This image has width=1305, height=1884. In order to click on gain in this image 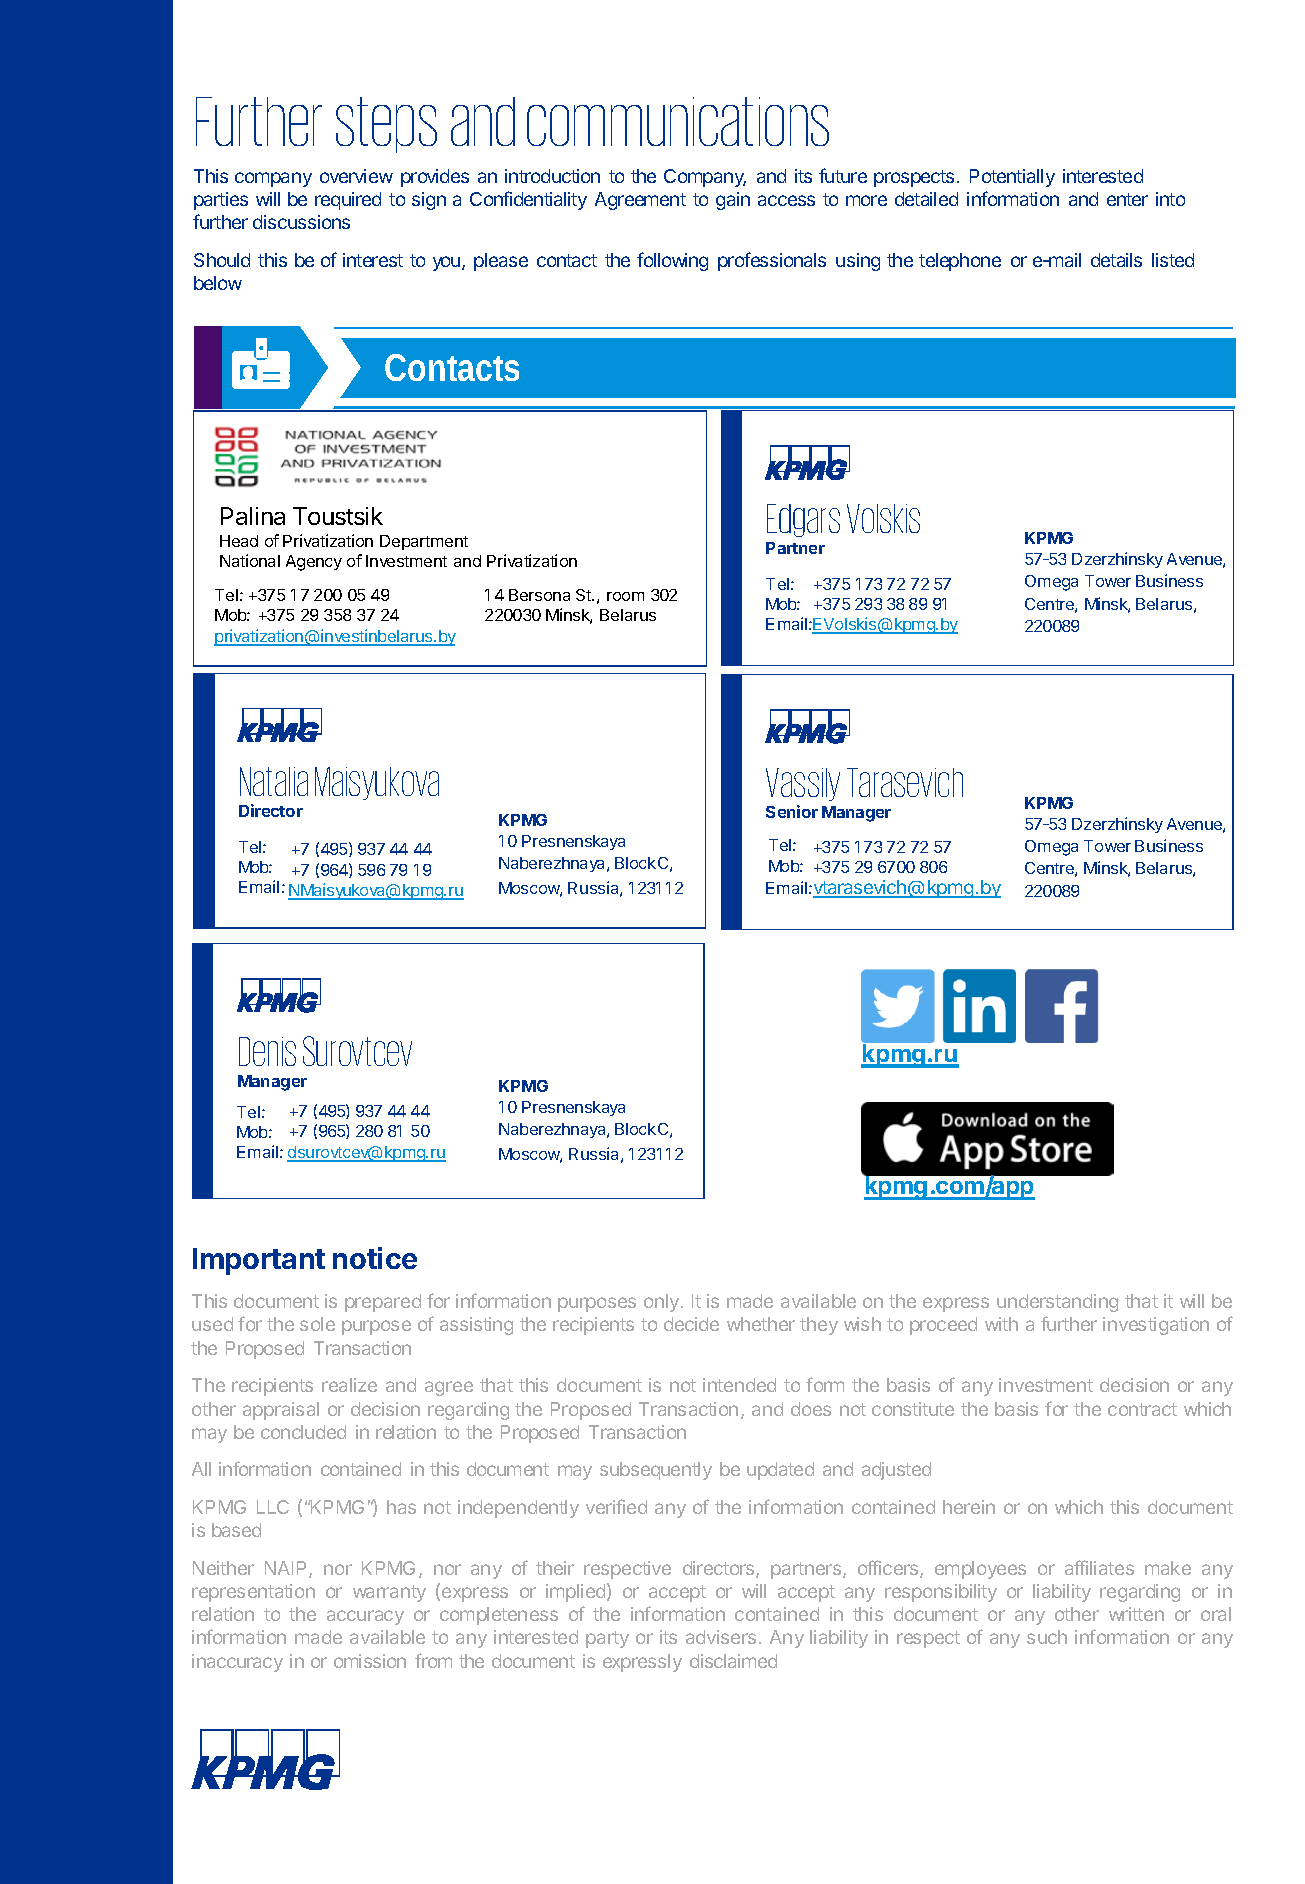, I will do `click(733, 201)`.
